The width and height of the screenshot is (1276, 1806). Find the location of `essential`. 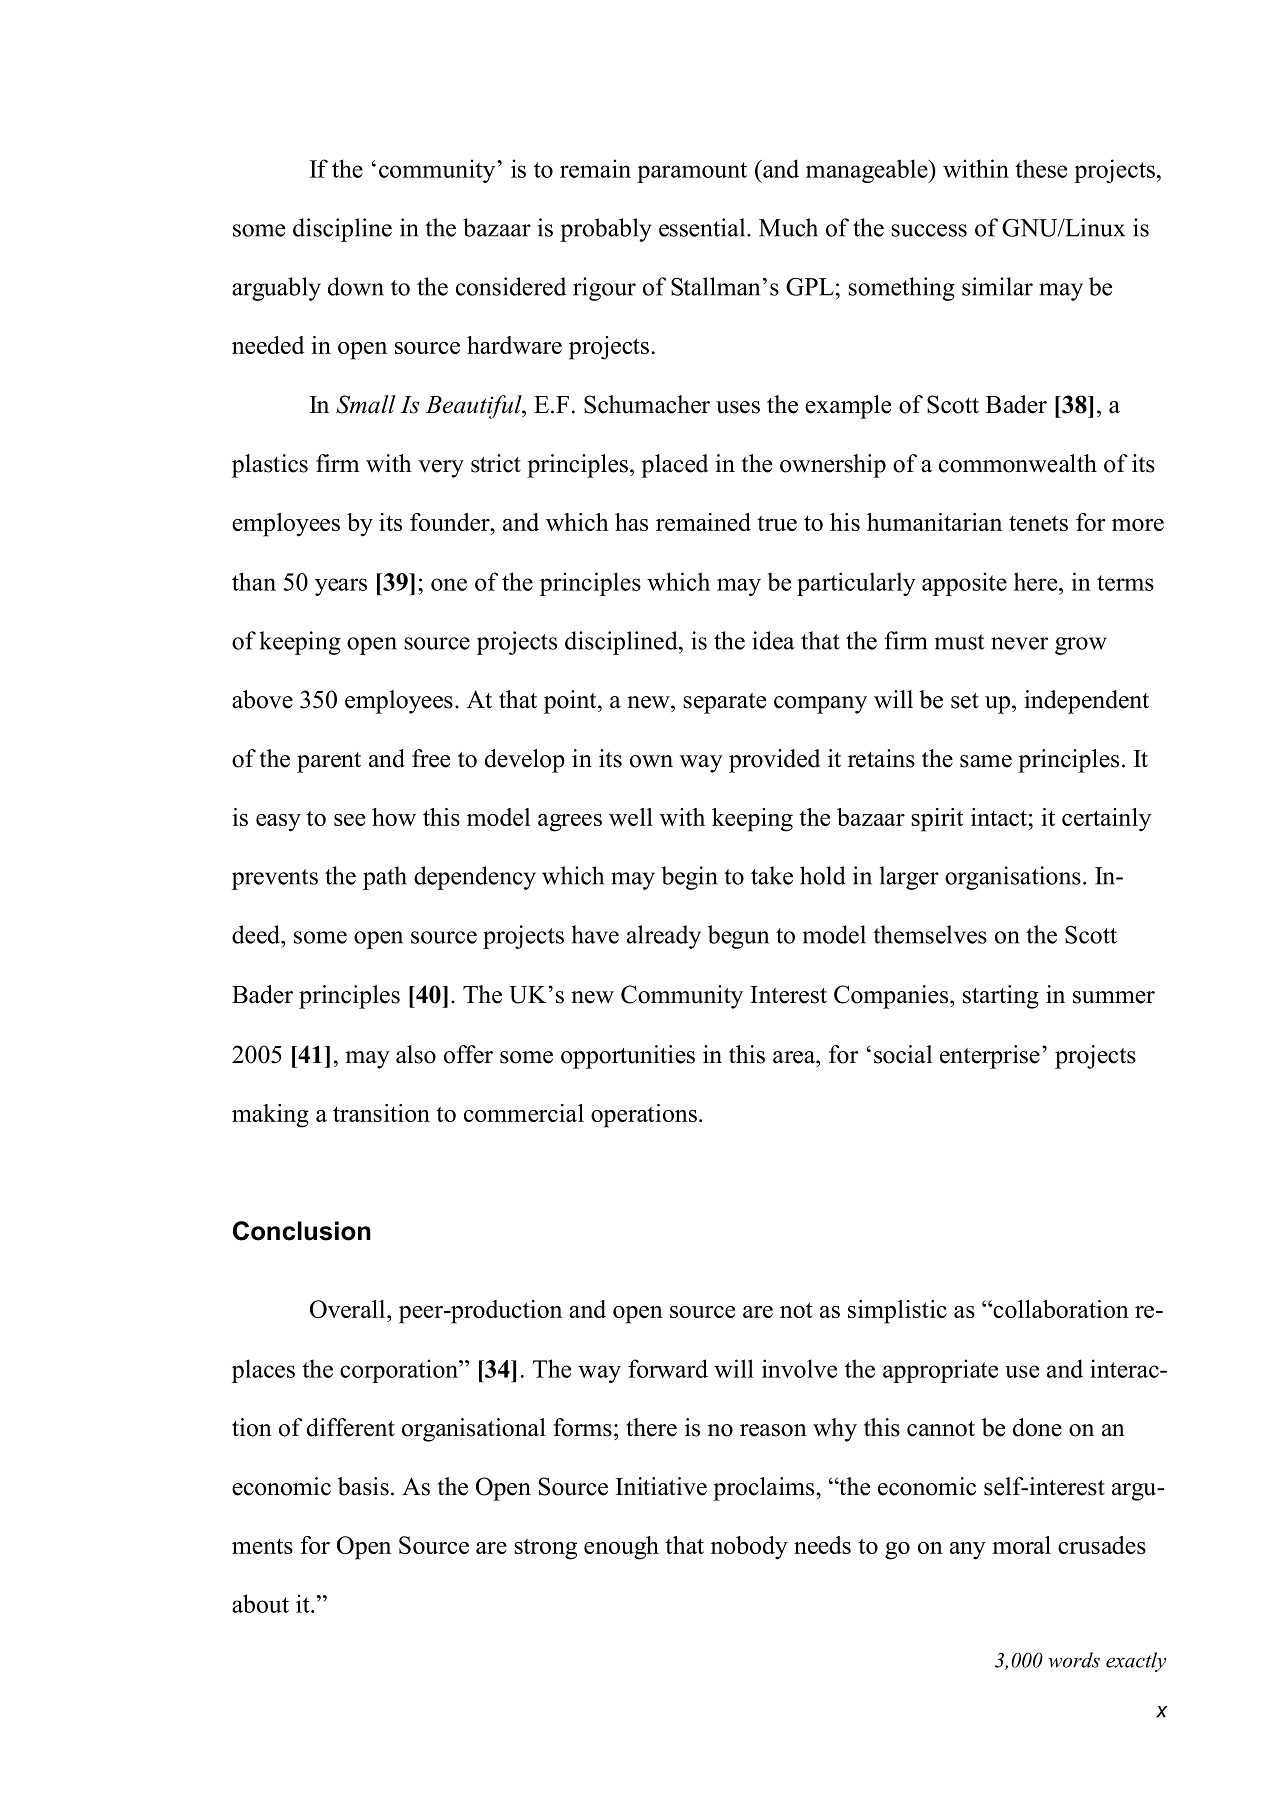

essential is located at coordinates (703, 227).
